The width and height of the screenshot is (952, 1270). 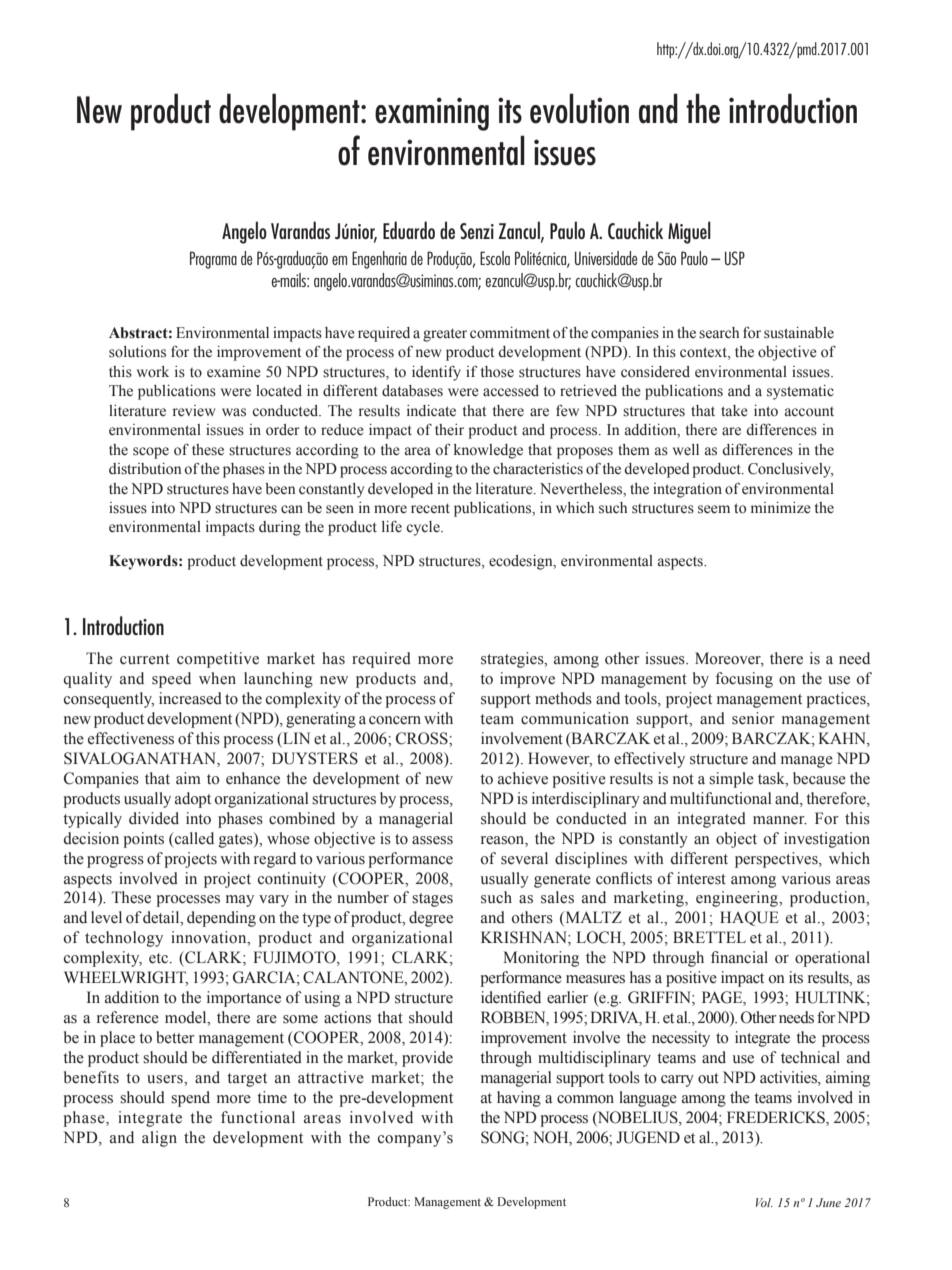 What do you see at coordinates (791, 470) in the screenshot?
I see `Conclusively` at bounding box center [791, 470].
